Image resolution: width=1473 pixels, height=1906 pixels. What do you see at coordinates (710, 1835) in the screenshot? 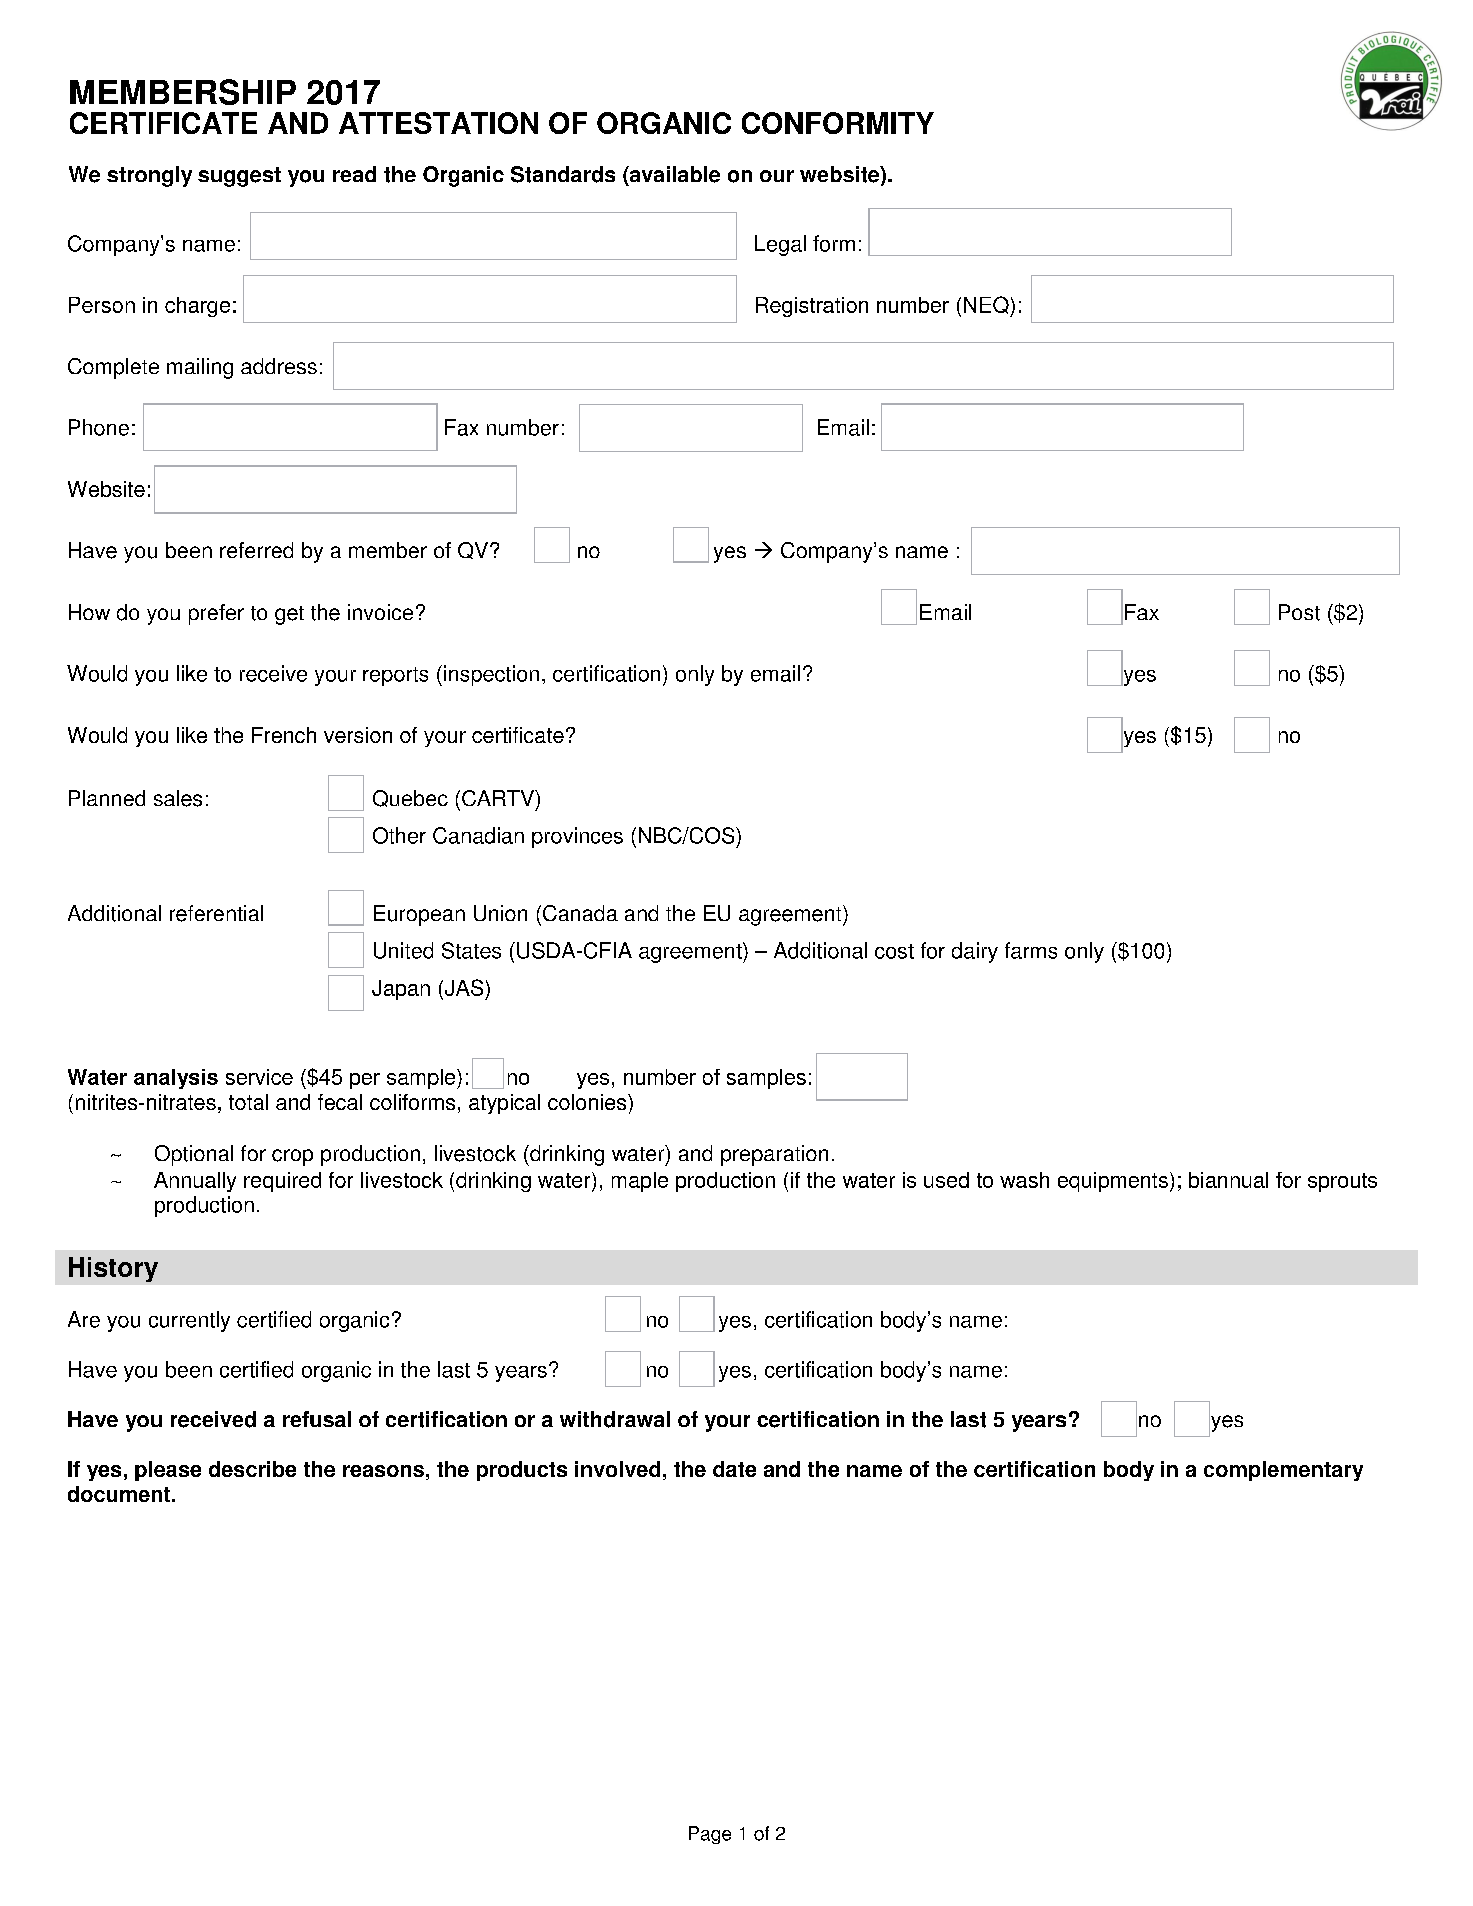
I see `Page` at bounding box center [710, 1835].
